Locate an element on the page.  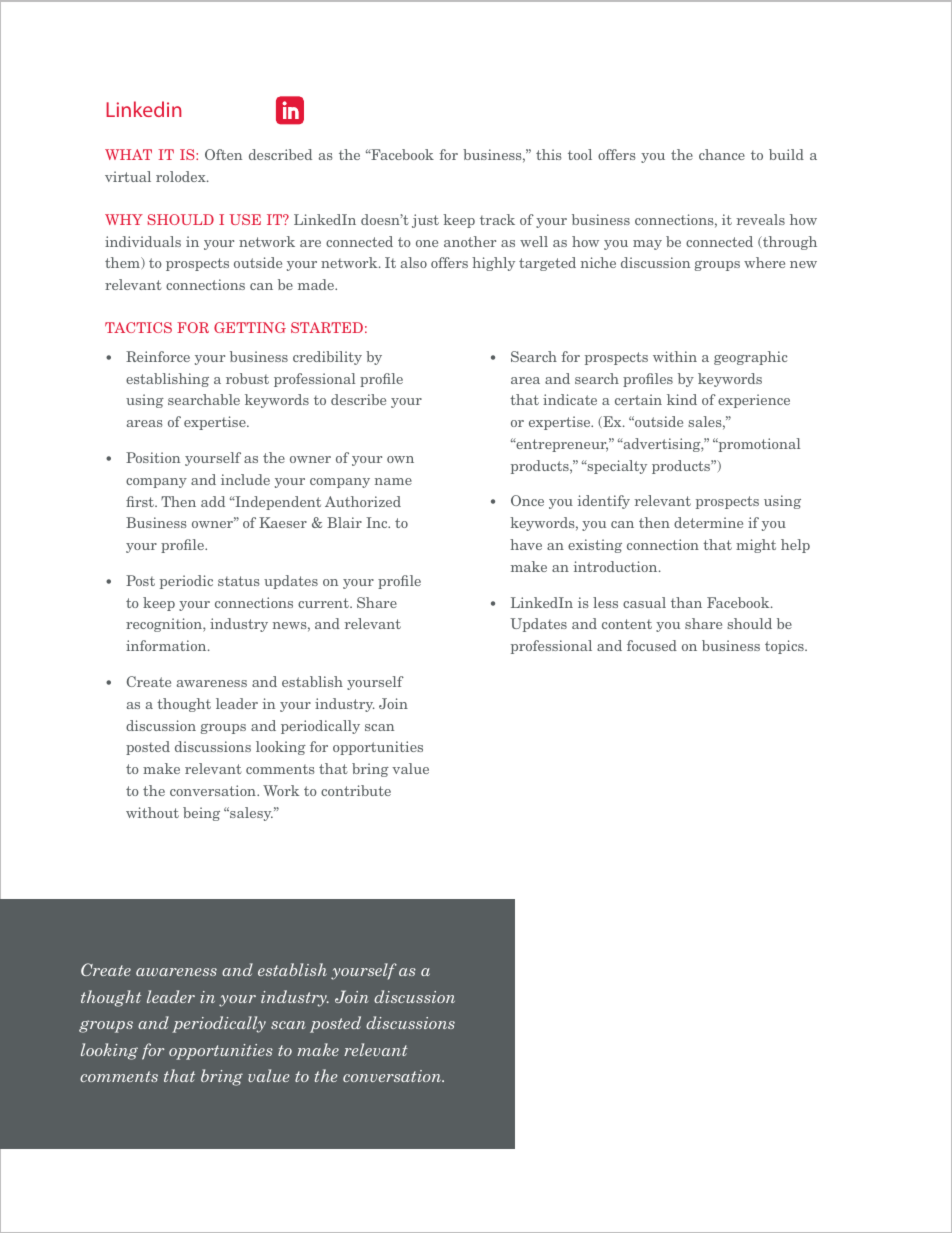
indicate is located at coordinates (570, 399).
